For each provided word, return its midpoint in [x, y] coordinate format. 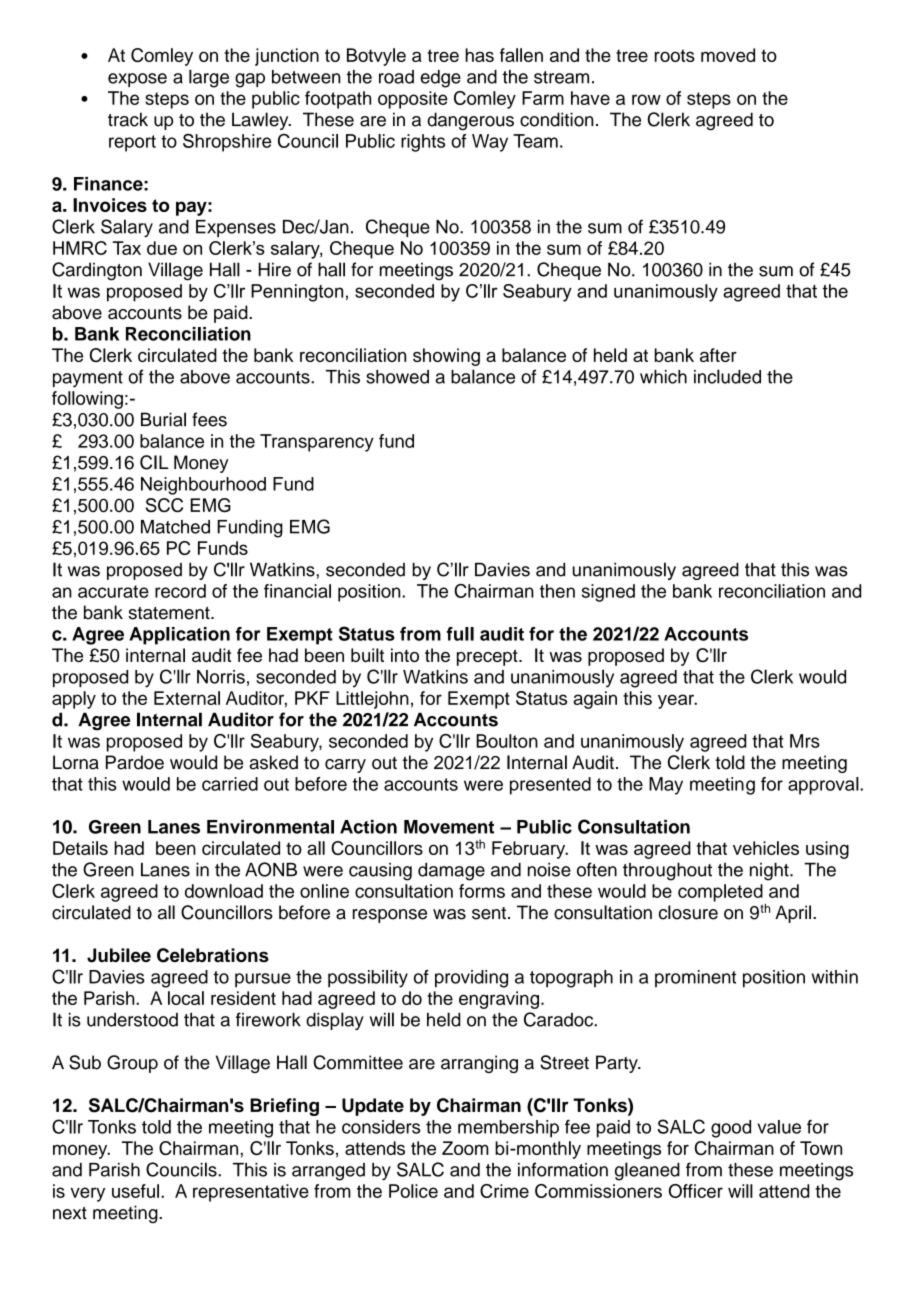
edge [440, 79]
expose [137, 80]
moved [728, 55]
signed [608, 593]
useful [135, 1191]
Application [179, 636]
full [460, 634]
